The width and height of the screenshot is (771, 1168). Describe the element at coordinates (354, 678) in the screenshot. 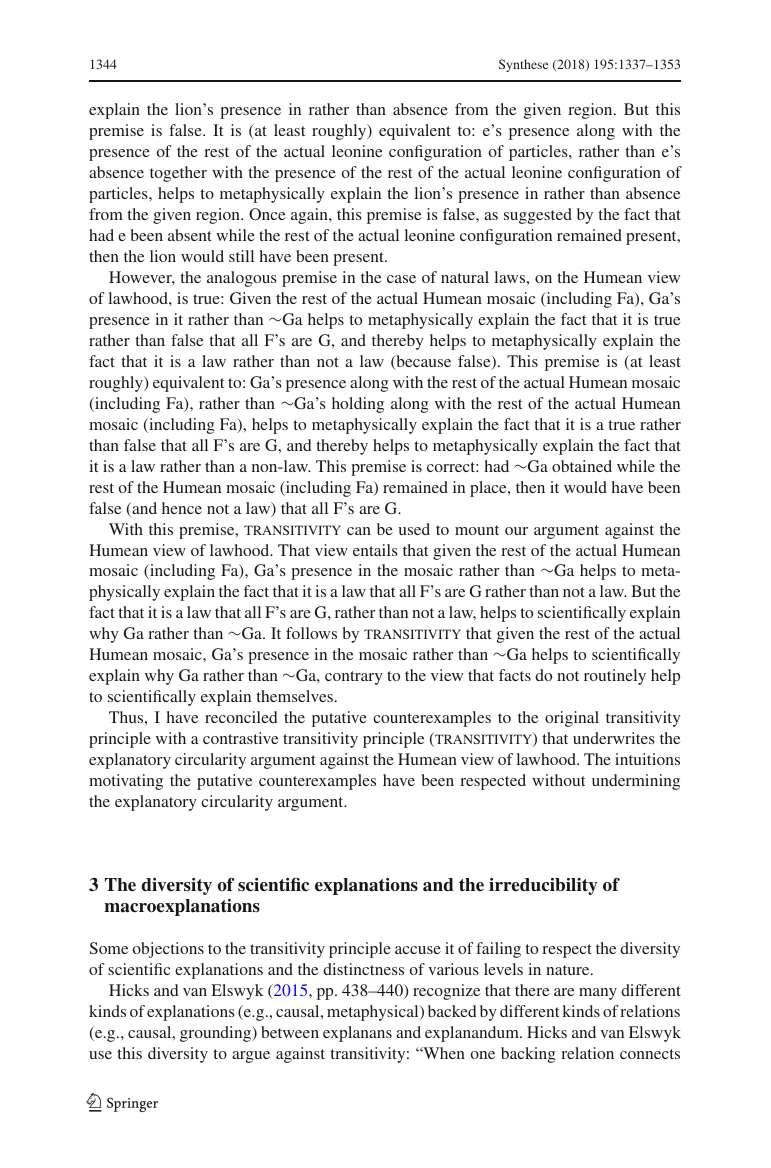

I see `contrary` at that location.
